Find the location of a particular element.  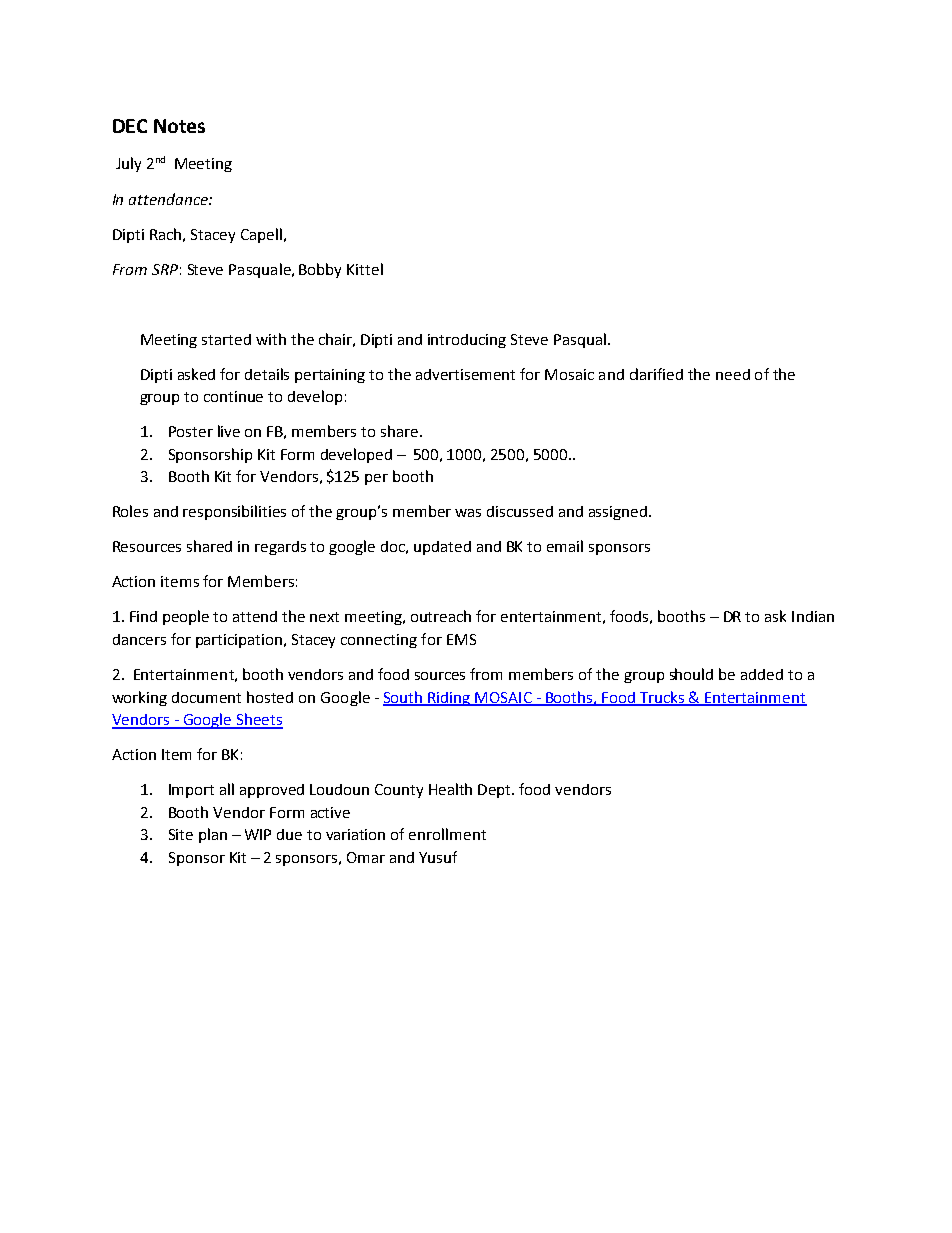

was is located at coordinates (468, 513).
